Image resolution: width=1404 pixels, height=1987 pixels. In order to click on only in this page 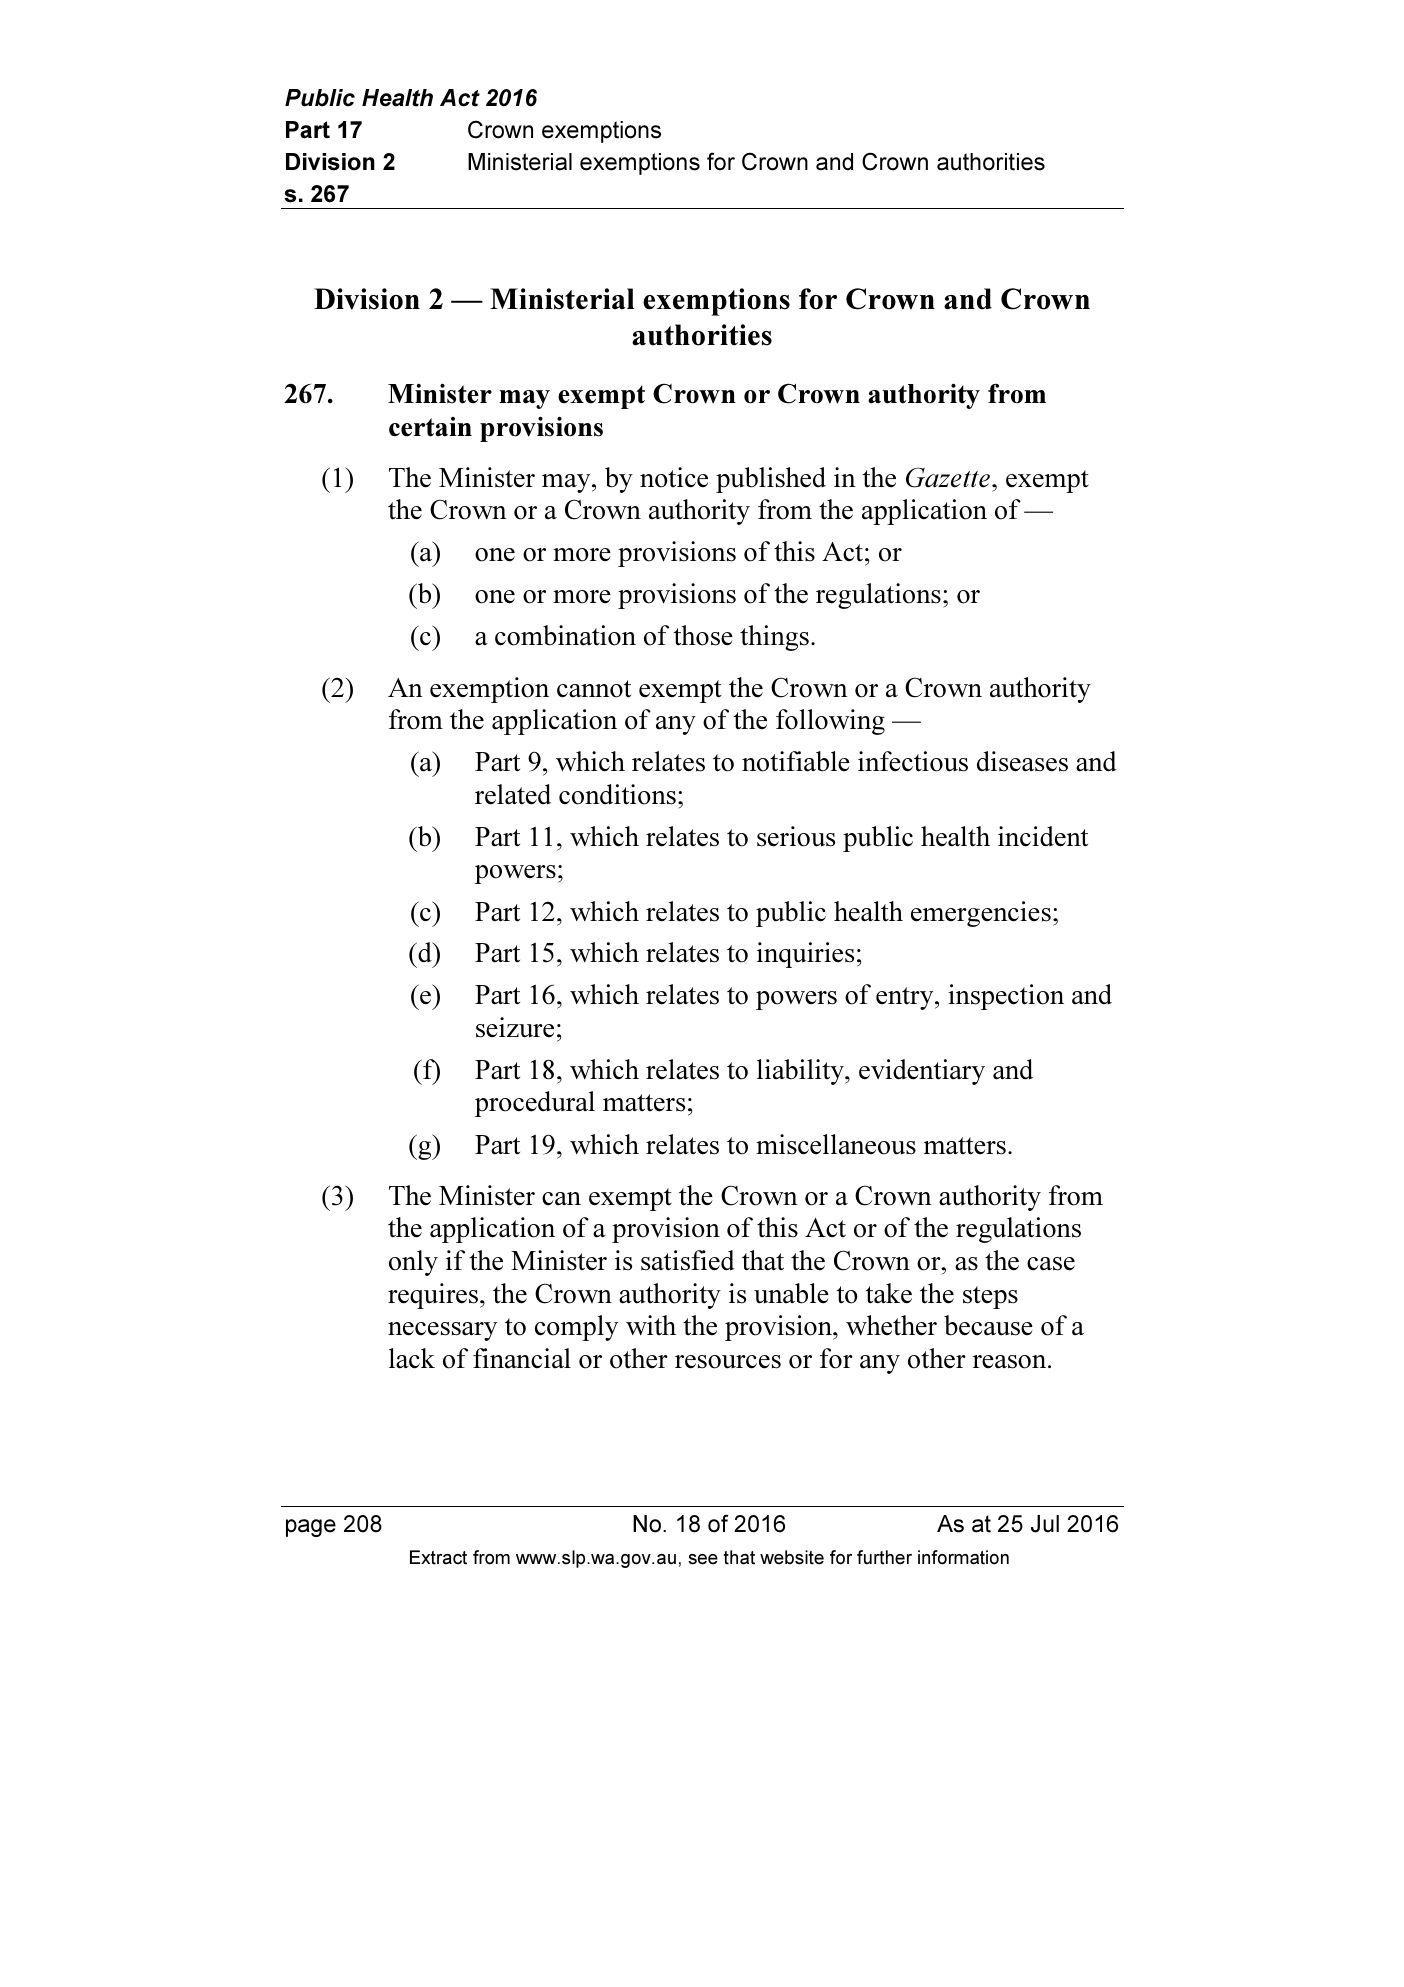, I will do `click(413, 1263)`.
